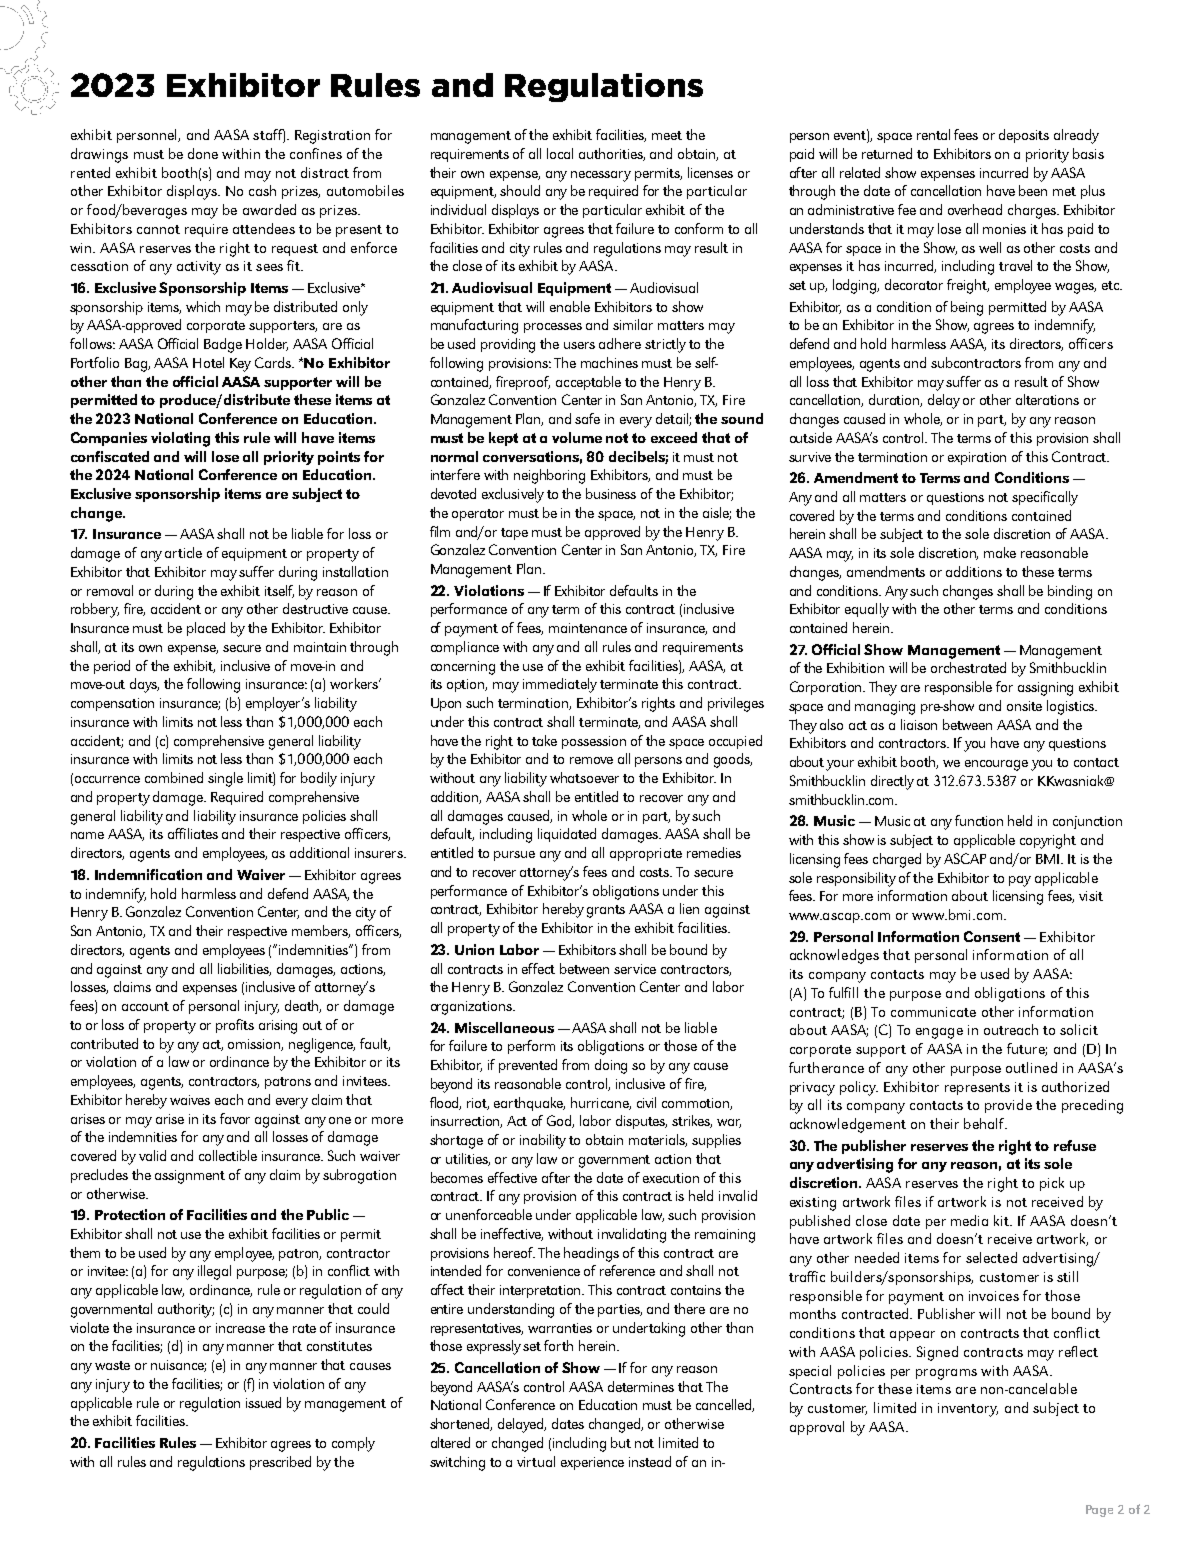 This screenshot has height=1547, width=1195. Describe the element at coordinates (543, 1141) in the screenshot. I see `inability` at that location.
